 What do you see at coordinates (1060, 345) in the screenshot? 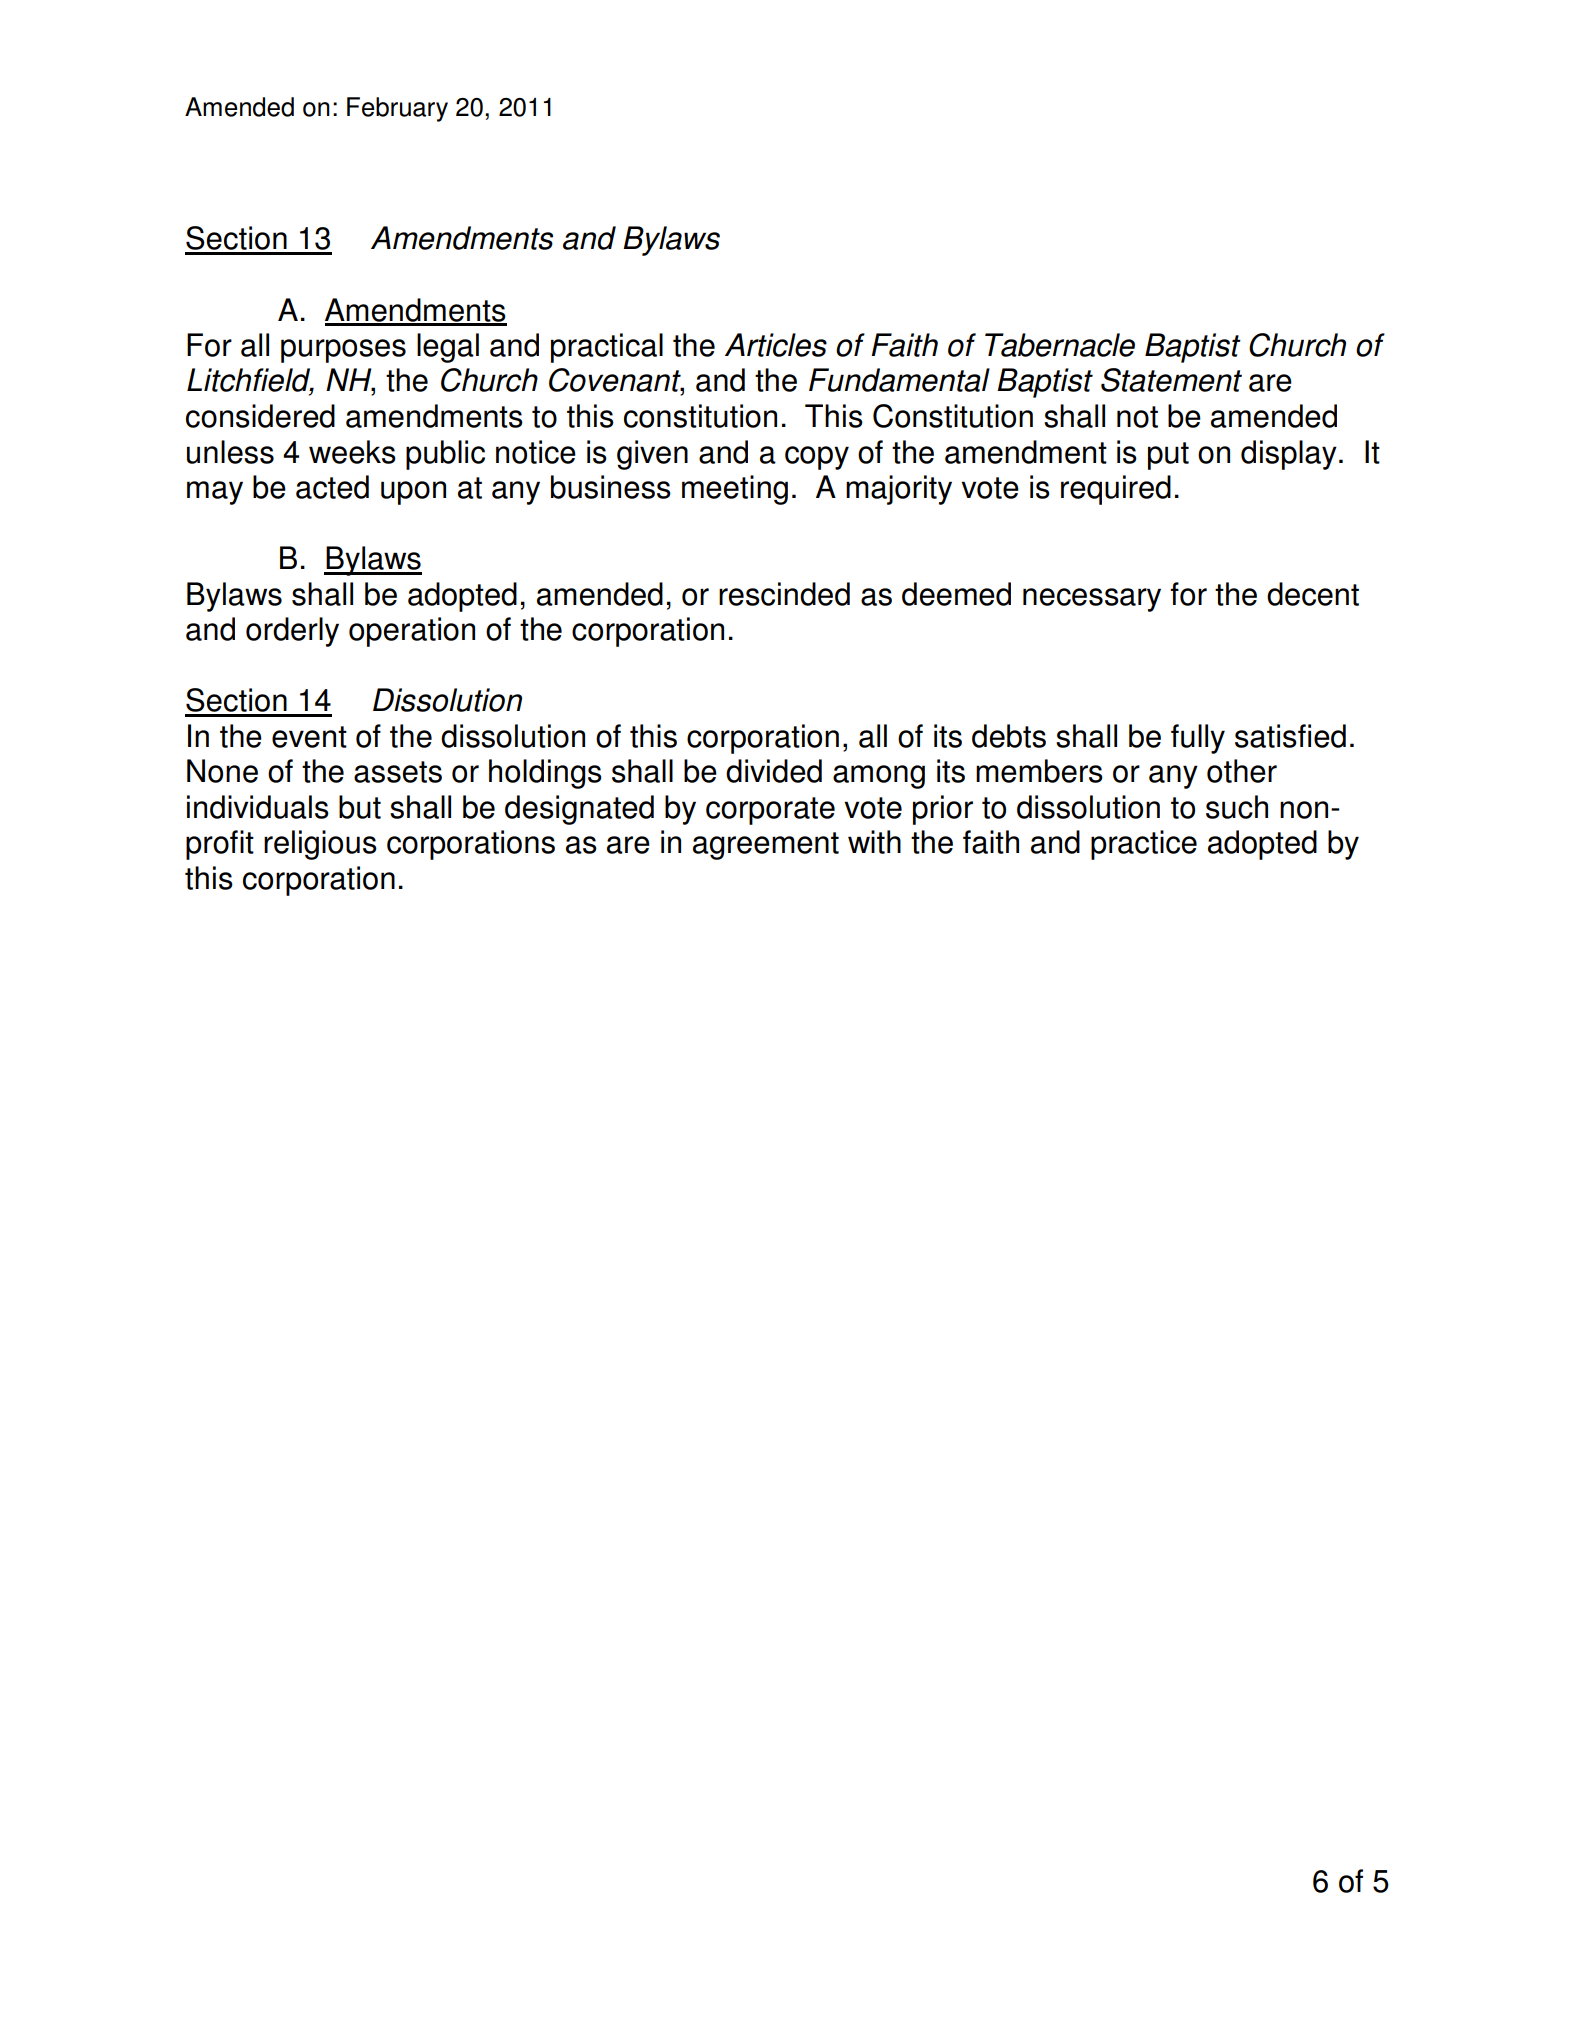
I see `Tabernacle` at bounding box center [1060, 345].
